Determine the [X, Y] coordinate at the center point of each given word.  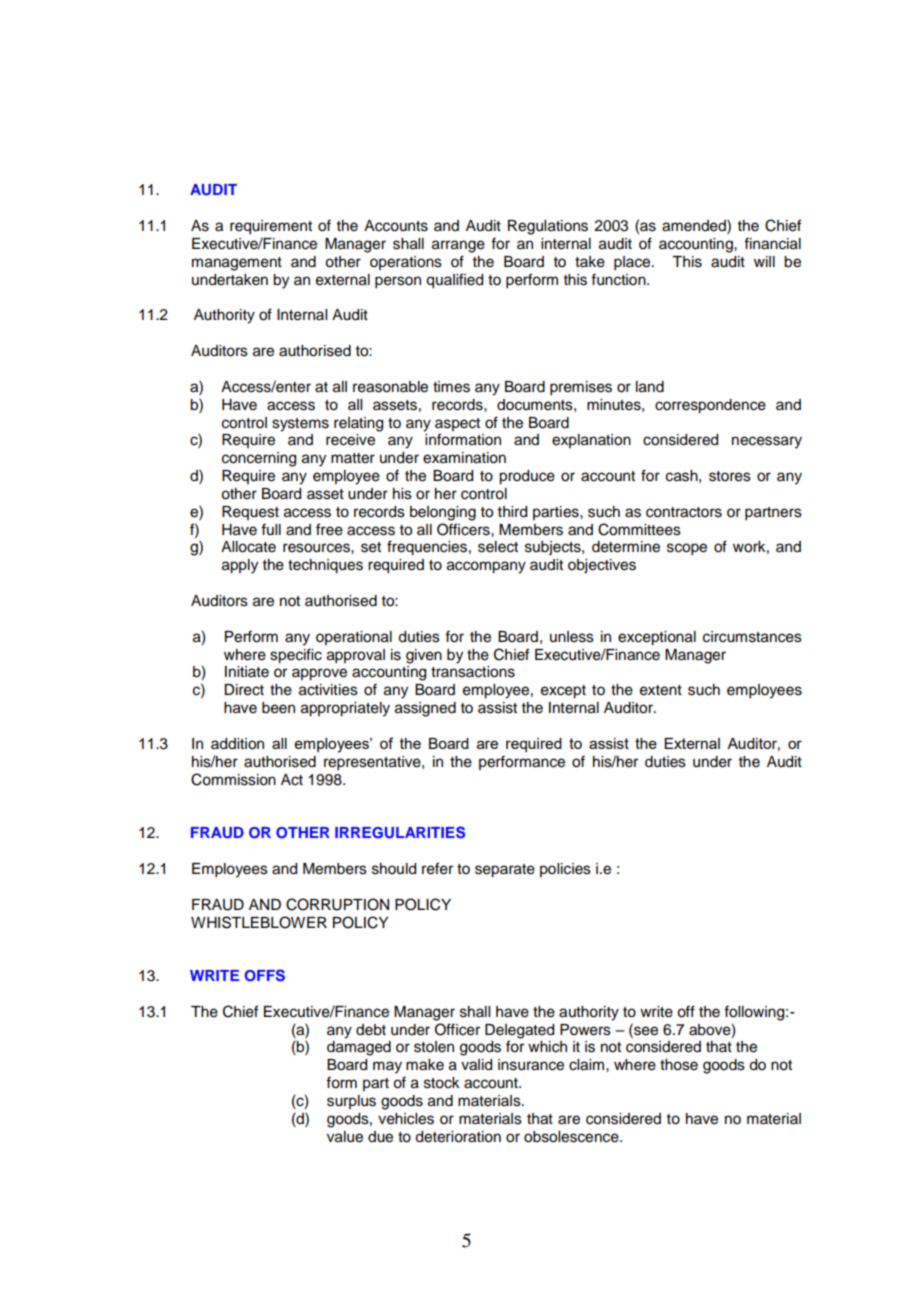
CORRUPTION [337, 904]
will [764, 261]
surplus [351, 1102]
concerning [259, 459]
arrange [458, 246]
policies [565, 870]
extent [661, 690]
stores [730, 476]
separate [505, 871]
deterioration [458, 1137]
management [237, 264]
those [679, 1065]
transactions [473, 672]
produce [527, 477]
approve [319, 674]
